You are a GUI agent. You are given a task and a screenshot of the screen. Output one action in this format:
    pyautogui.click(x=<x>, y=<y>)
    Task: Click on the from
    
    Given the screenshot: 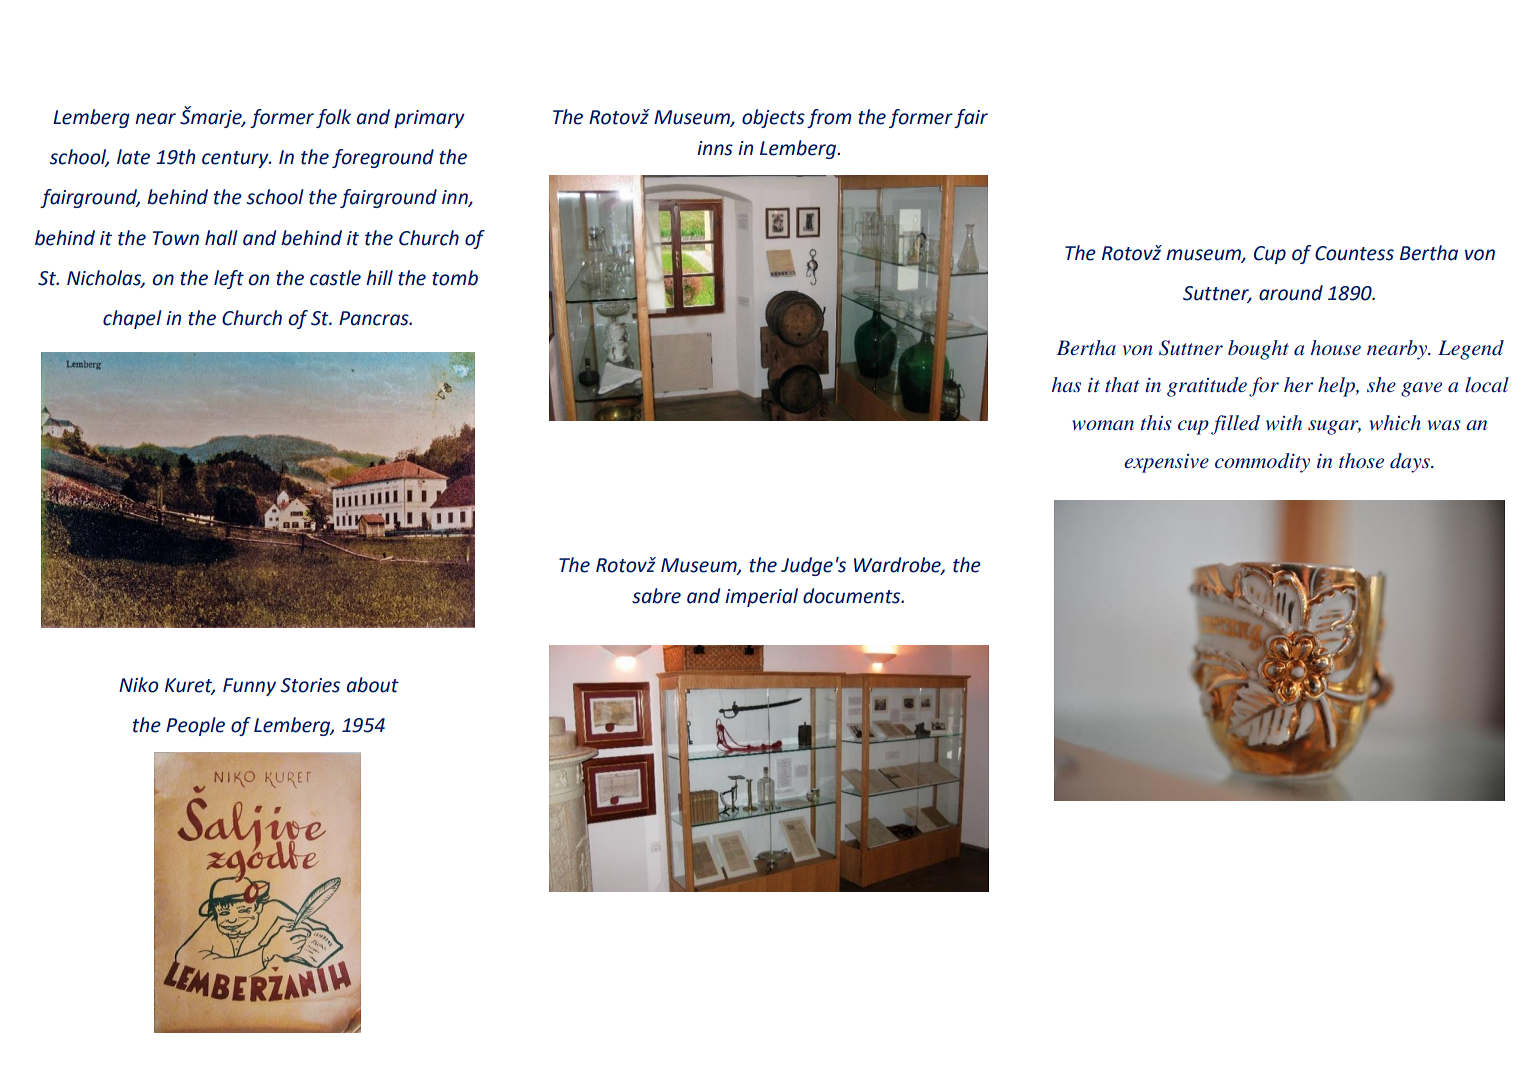 What is the action you would take?
    pyautogui.click(x=829, y=118)
